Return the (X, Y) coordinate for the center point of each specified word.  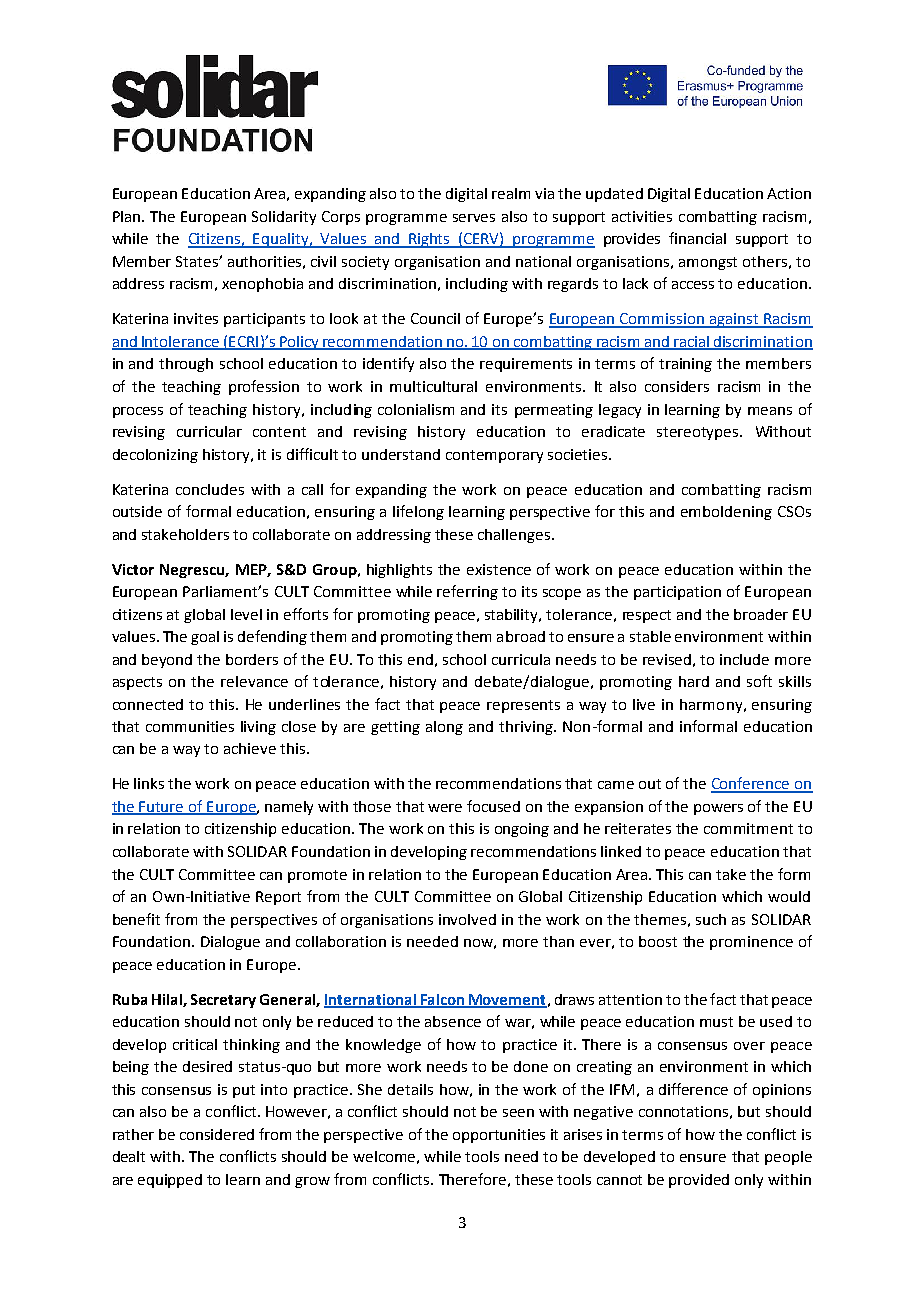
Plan (128, 216)
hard (694, 681)
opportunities (499, 1136)
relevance (254, 681)
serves (474, 218)
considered (217, 1134)
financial (697, 238)
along (444, 728)
